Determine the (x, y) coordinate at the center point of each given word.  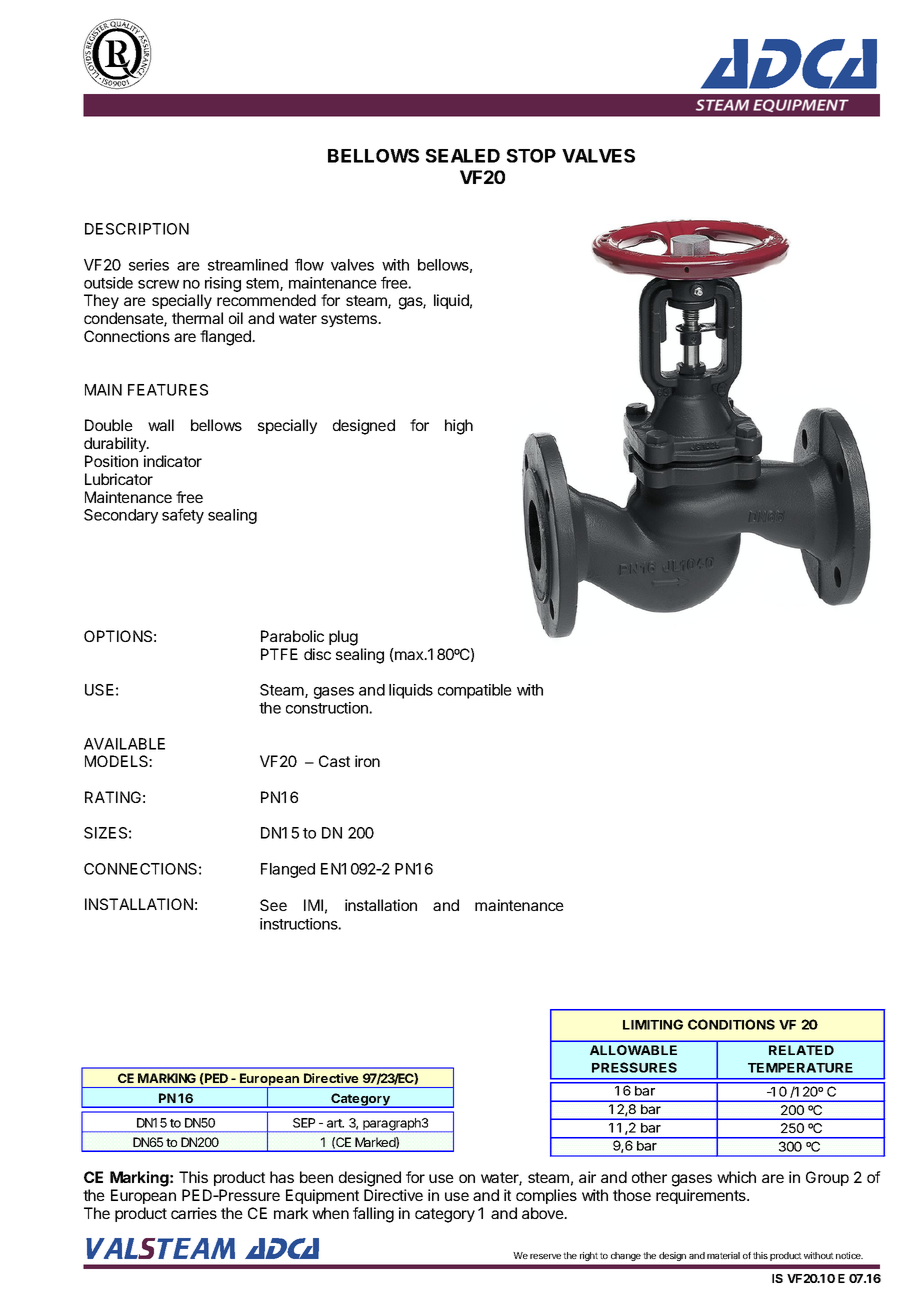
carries (194, 1213)
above (543, 1213)
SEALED (463, 156)
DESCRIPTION (137, 229)
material (723, 1255)
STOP (531, 156)
